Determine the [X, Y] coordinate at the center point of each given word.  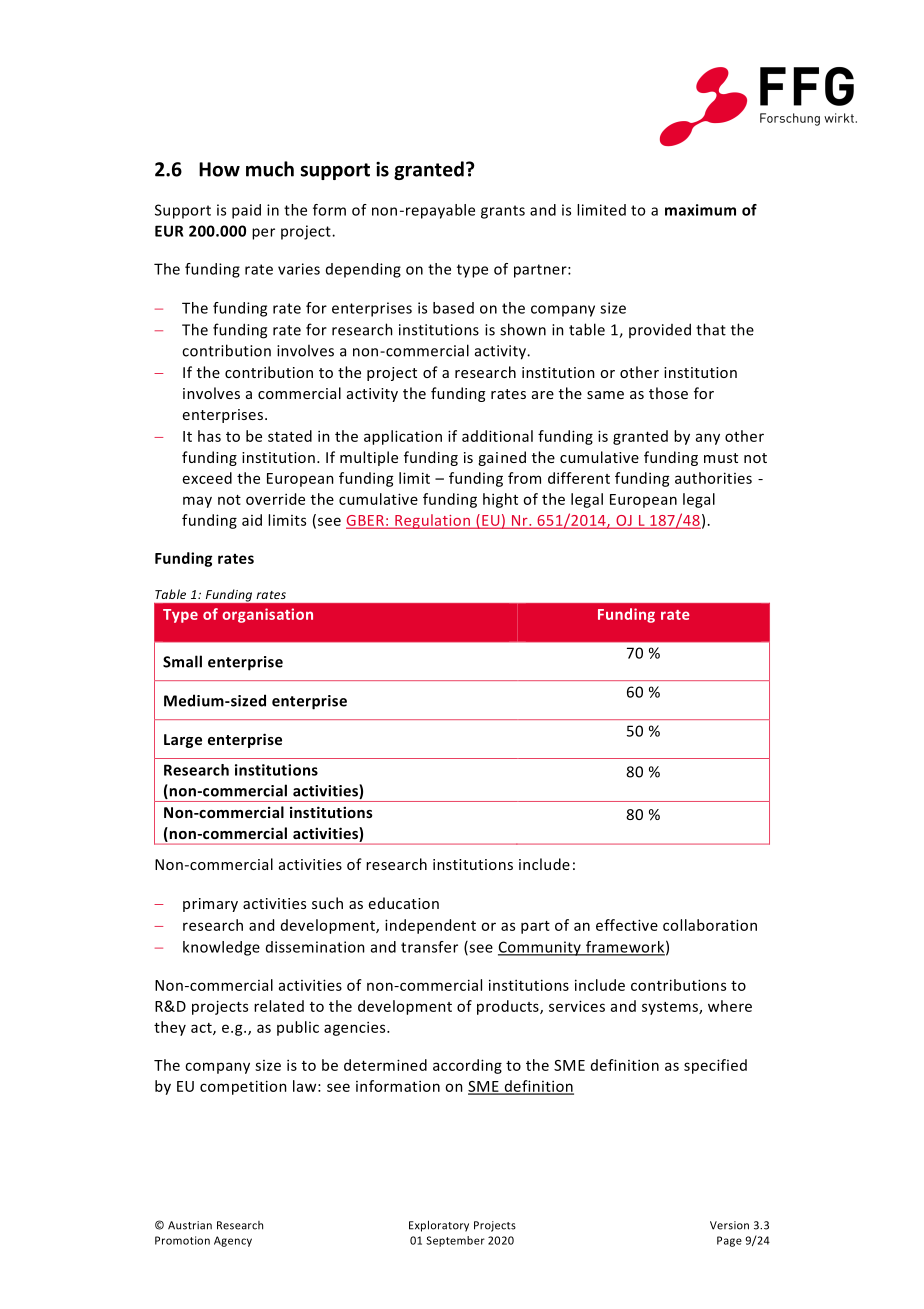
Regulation [432, 521]
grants [503, 212]
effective [627, 925]
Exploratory [439, 1226]
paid [246, 211]
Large [183, 741]
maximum [700, 210]
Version [729, 1225]
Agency [233, 1241]
